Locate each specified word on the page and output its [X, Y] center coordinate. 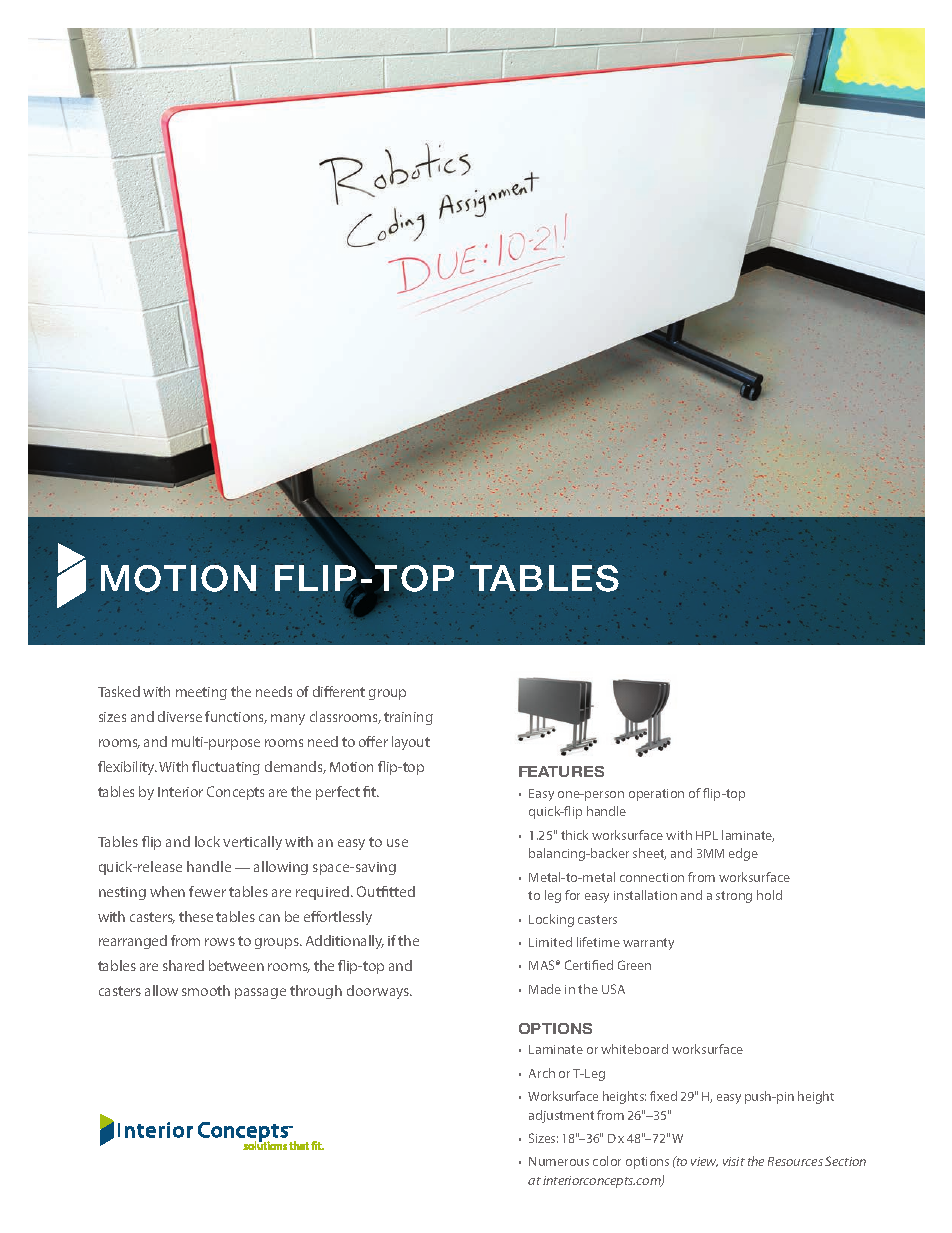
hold [769, 895]
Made [545, 989]
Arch [542, 1073]
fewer [207, 891]
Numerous [559, 1161]
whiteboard [634, 1049]
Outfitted [386, 891]
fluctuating [226, 768]
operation [656, 795]
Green [634, 965]
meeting [201, 693]
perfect [338, 793]
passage [260, 993]
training [408, 718]
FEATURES [561, 771]
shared [183, 965]
